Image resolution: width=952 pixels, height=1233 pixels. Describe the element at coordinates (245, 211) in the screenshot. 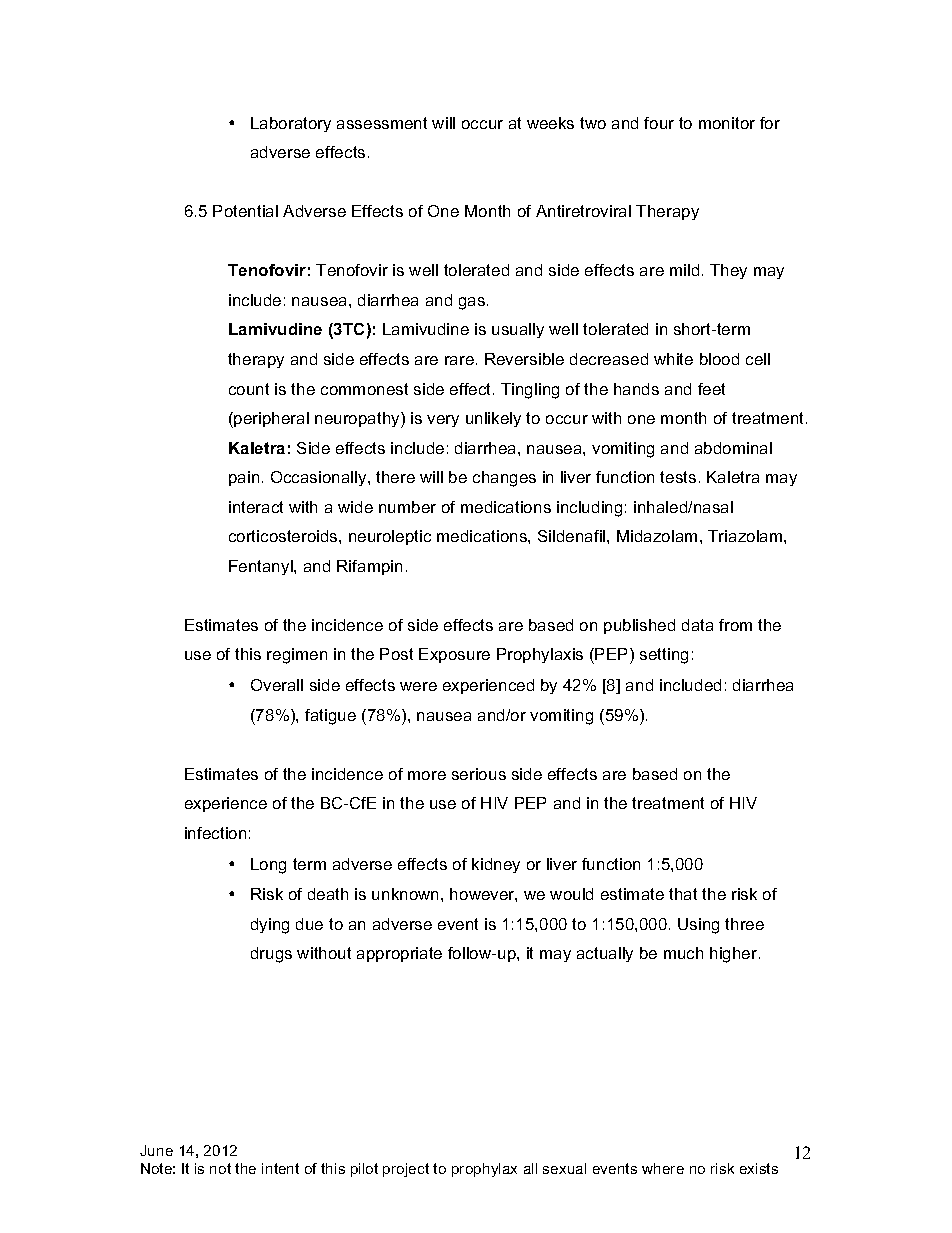

I see `Potential` at that location.
